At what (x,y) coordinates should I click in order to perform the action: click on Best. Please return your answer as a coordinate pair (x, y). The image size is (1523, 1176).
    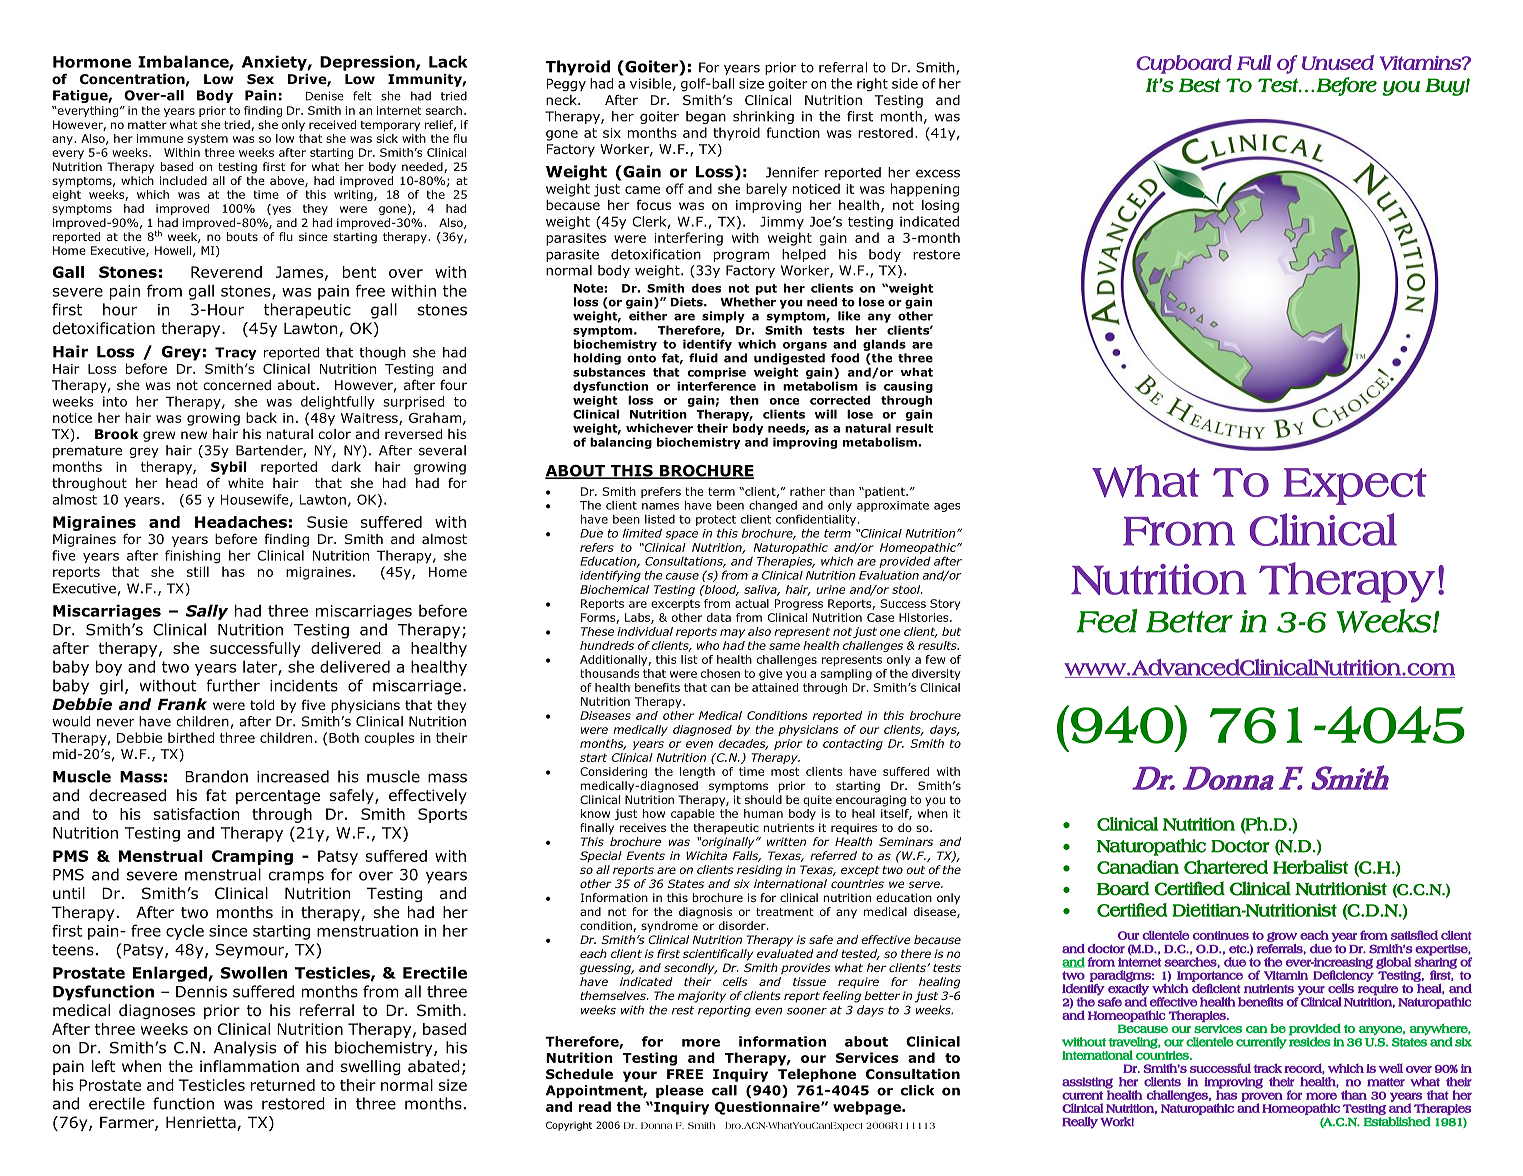
    Looking at the image, I should click on (1200, 85).
